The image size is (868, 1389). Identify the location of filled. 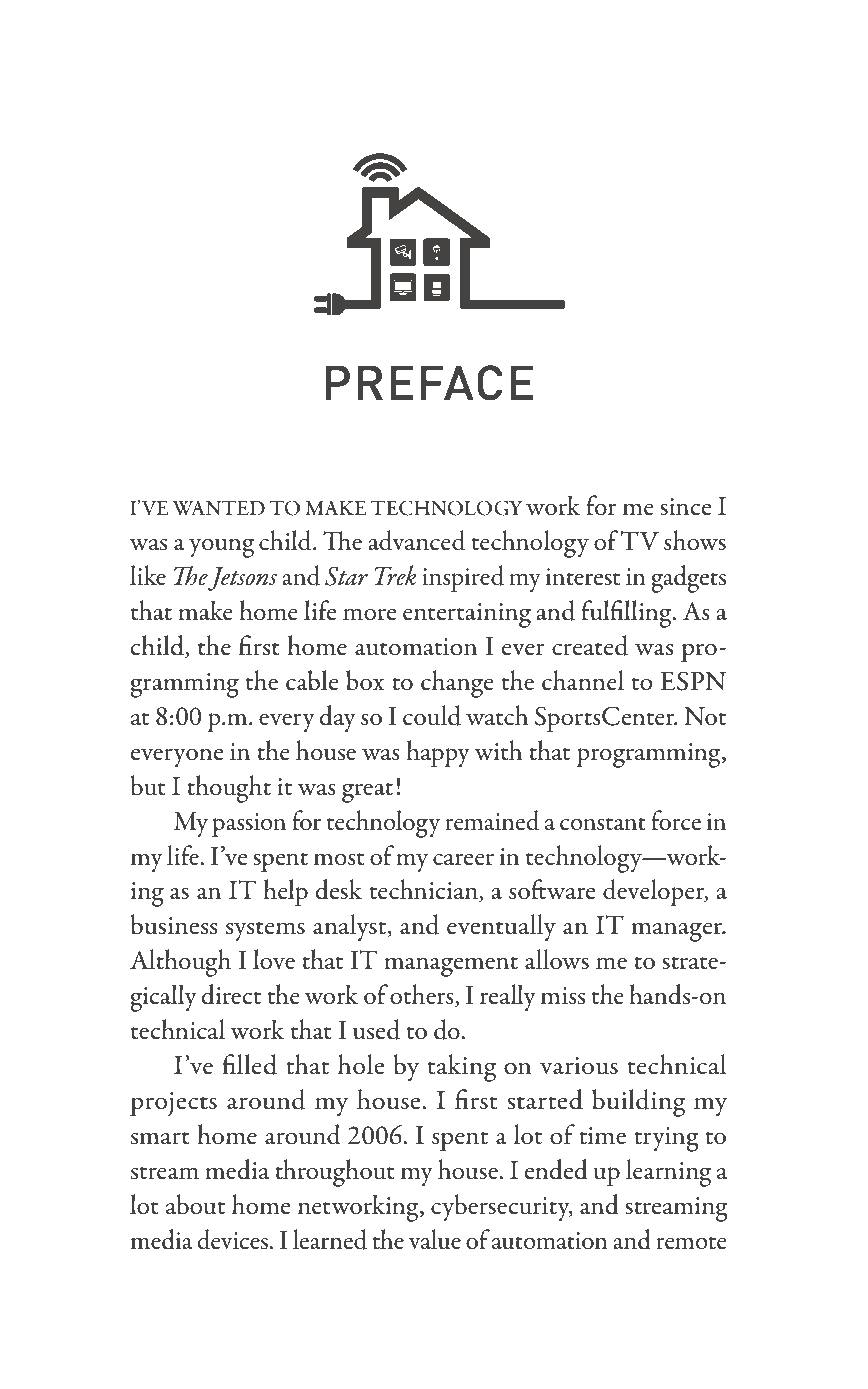
(249, 1064).
